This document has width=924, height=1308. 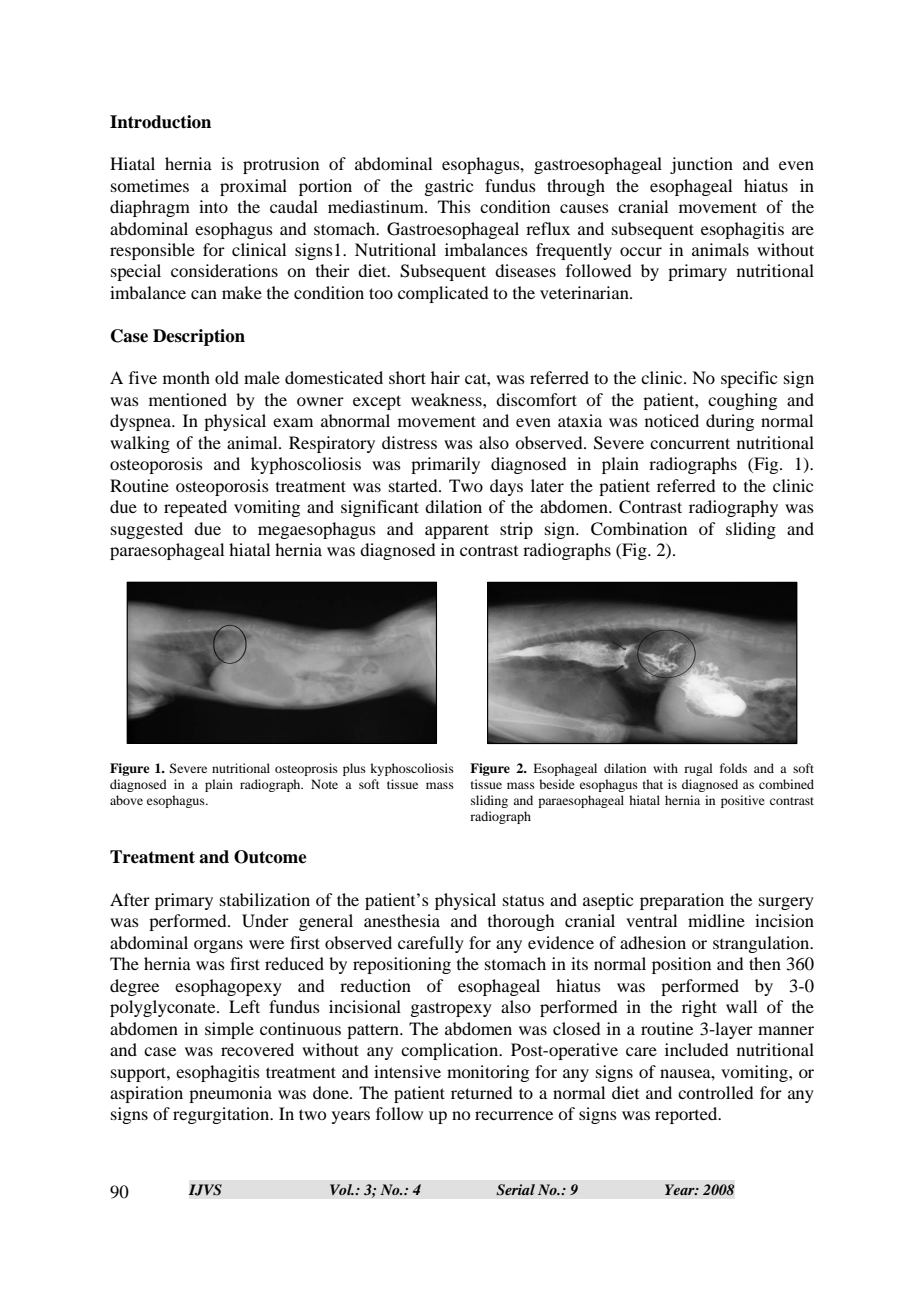 I want to click on regurgitation, so click(x=222, y=1115).
